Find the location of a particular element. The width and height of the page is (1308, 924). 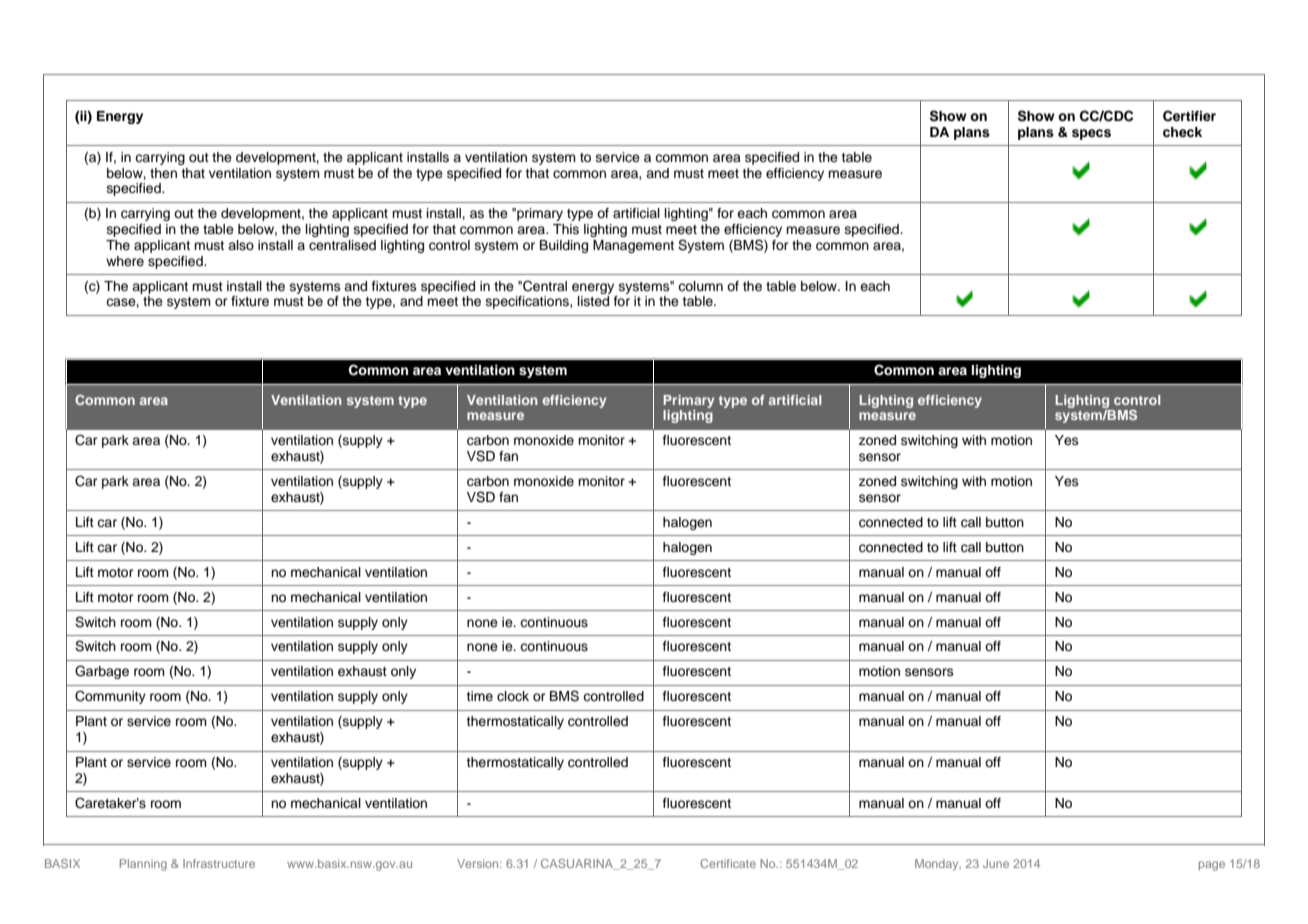

June is located at coordinates (996, 863).
